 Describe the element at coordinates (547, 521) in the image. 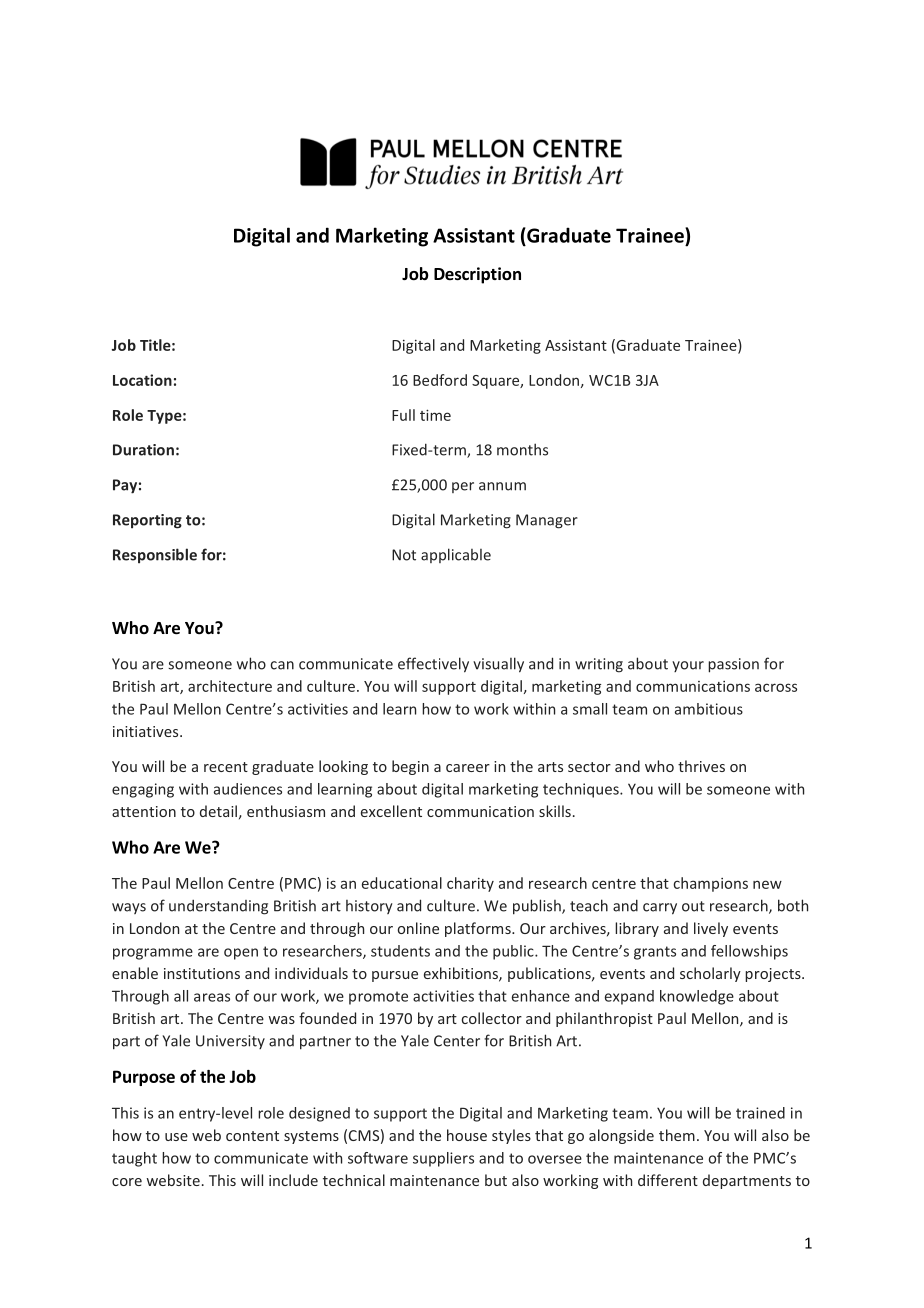

I see `Manager` at that location.
